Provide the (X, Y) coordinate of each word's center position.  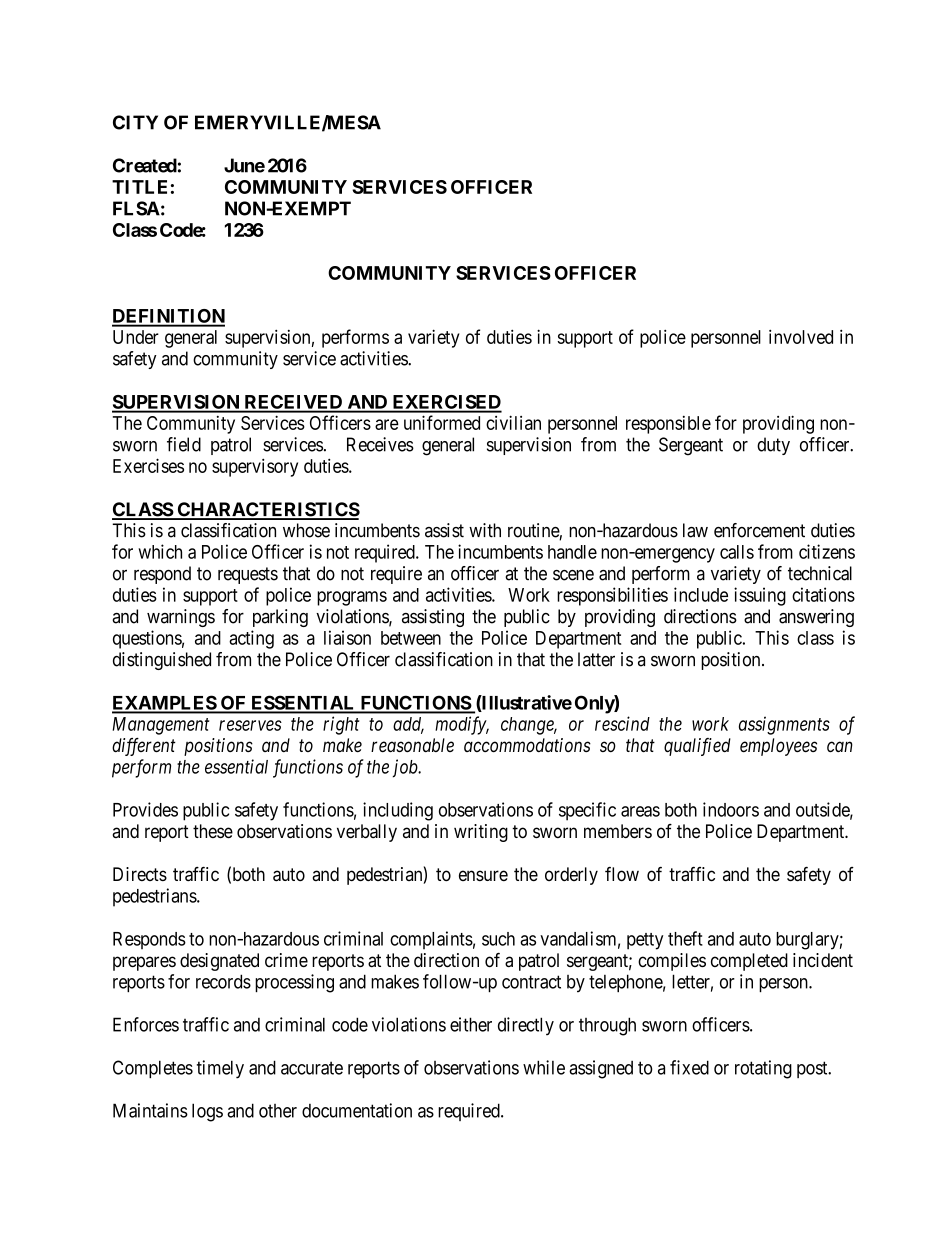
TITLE (139, 187)
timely (220, 1069)
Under (136, 337)
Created (145, 165)
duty (773, 446)
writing (481, 833)
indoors (731, 809)
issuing (760, 596)
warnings (181, 618)
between (411, 638)
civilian (513, 422)
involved (801, 336)
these (213, 831)
